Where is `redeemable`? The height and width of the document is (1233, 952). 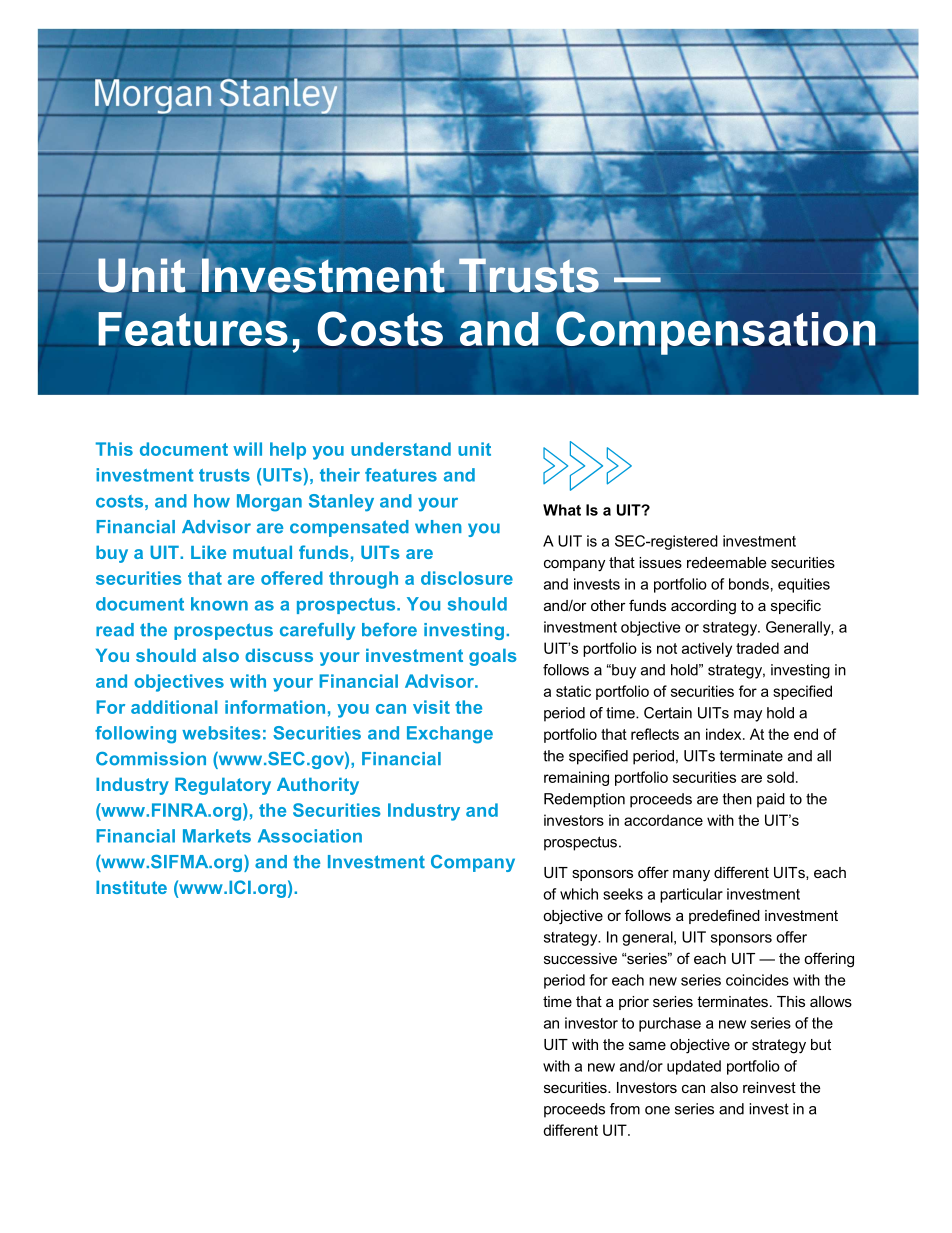 redeemable is located at coordinates (726, 562).
